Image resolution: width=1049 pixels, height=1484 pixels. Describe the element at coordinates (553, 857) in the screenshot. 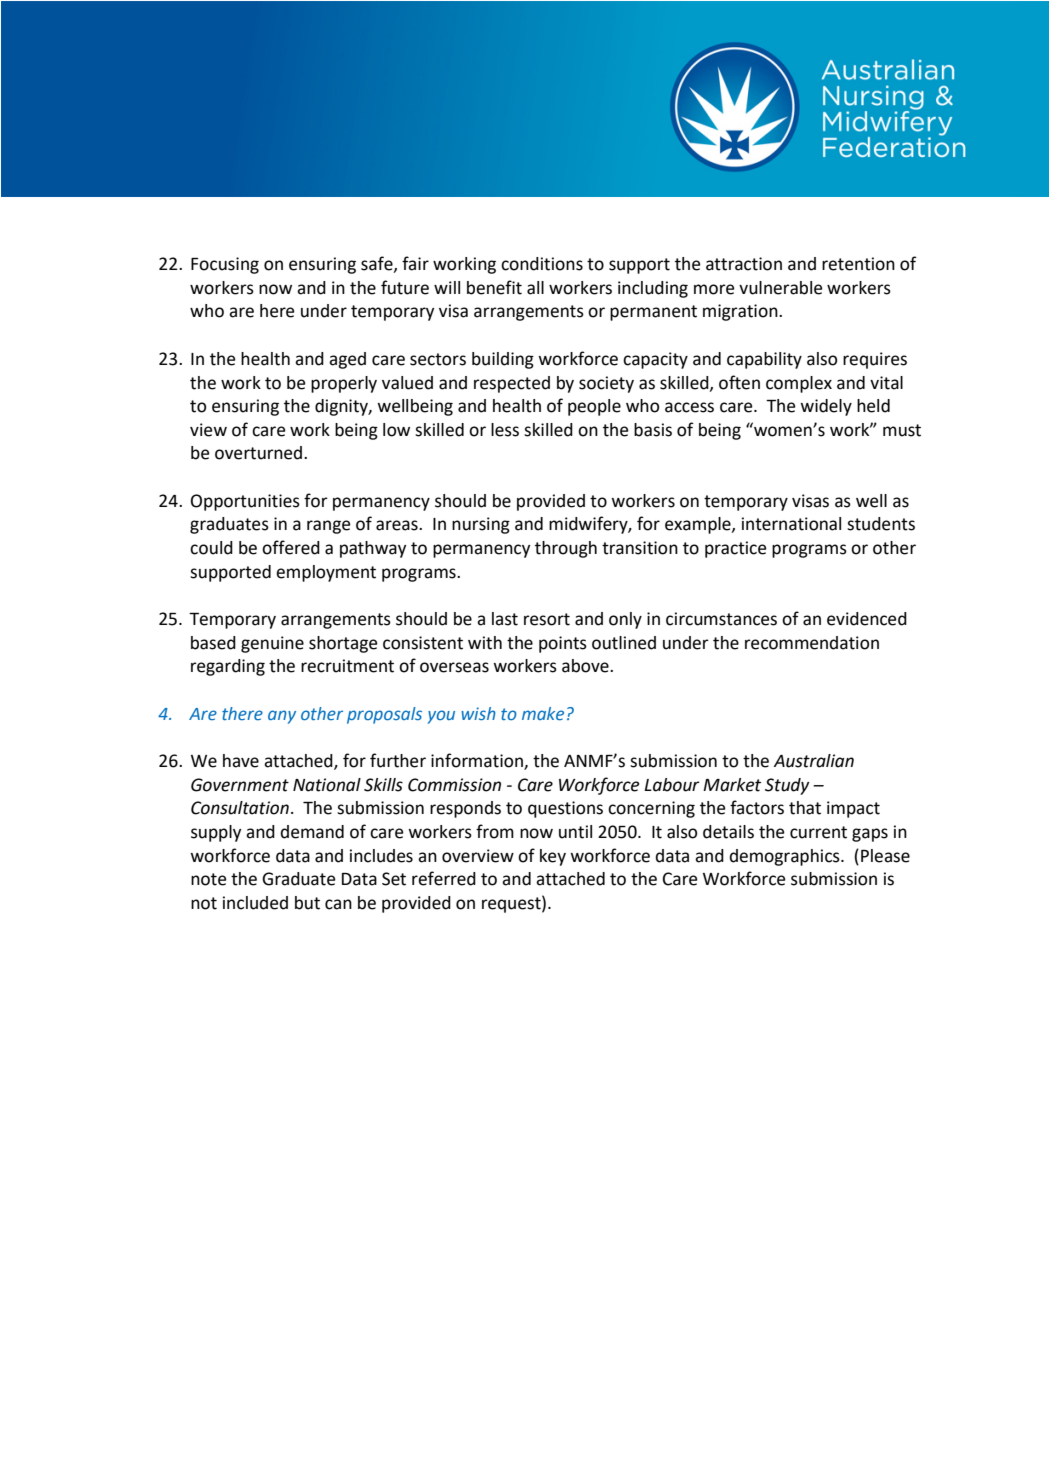

I see `key` at that location.
